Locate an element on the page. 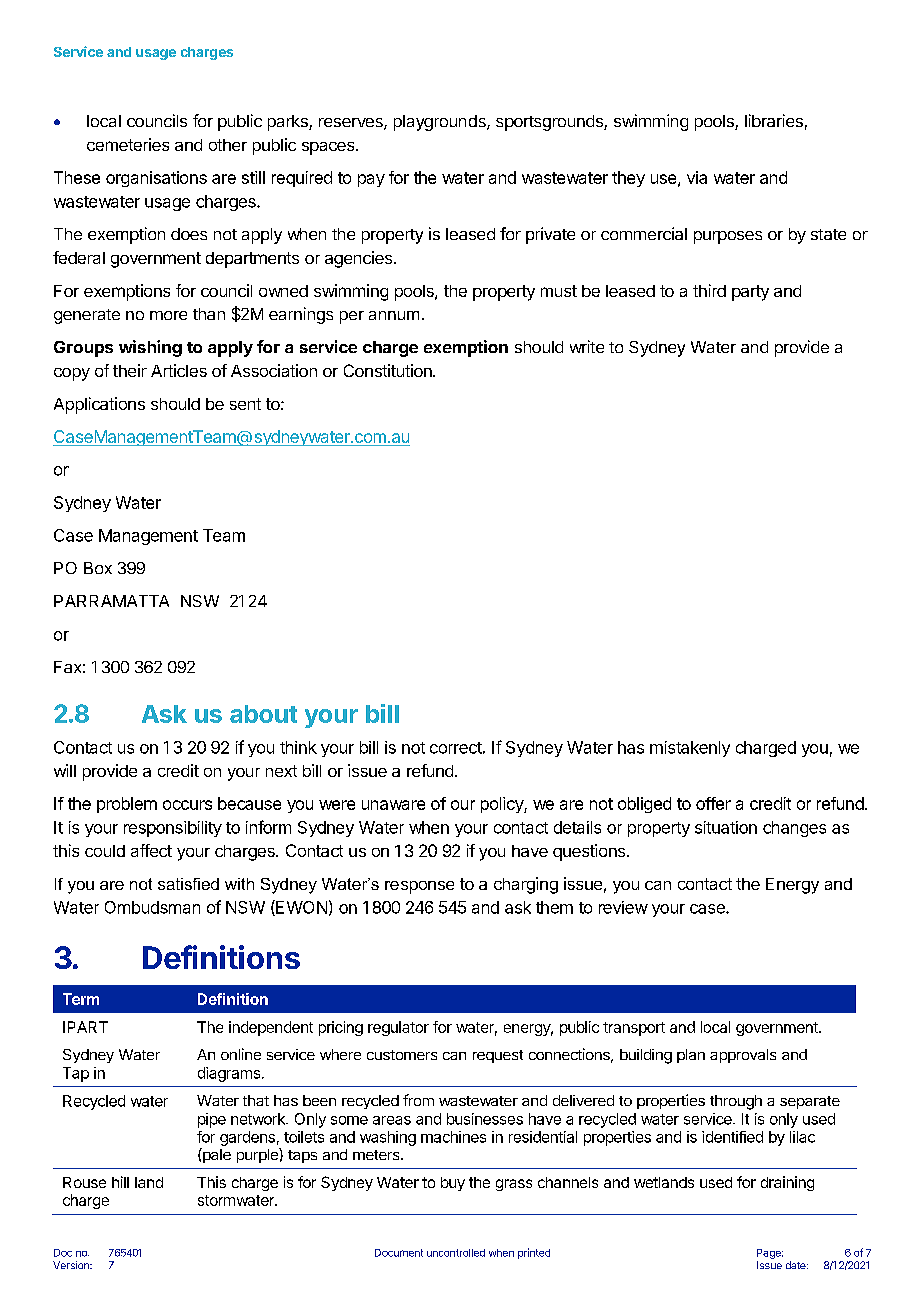 The image size is (924, 1308). via is located at coordinates (697, 177).
